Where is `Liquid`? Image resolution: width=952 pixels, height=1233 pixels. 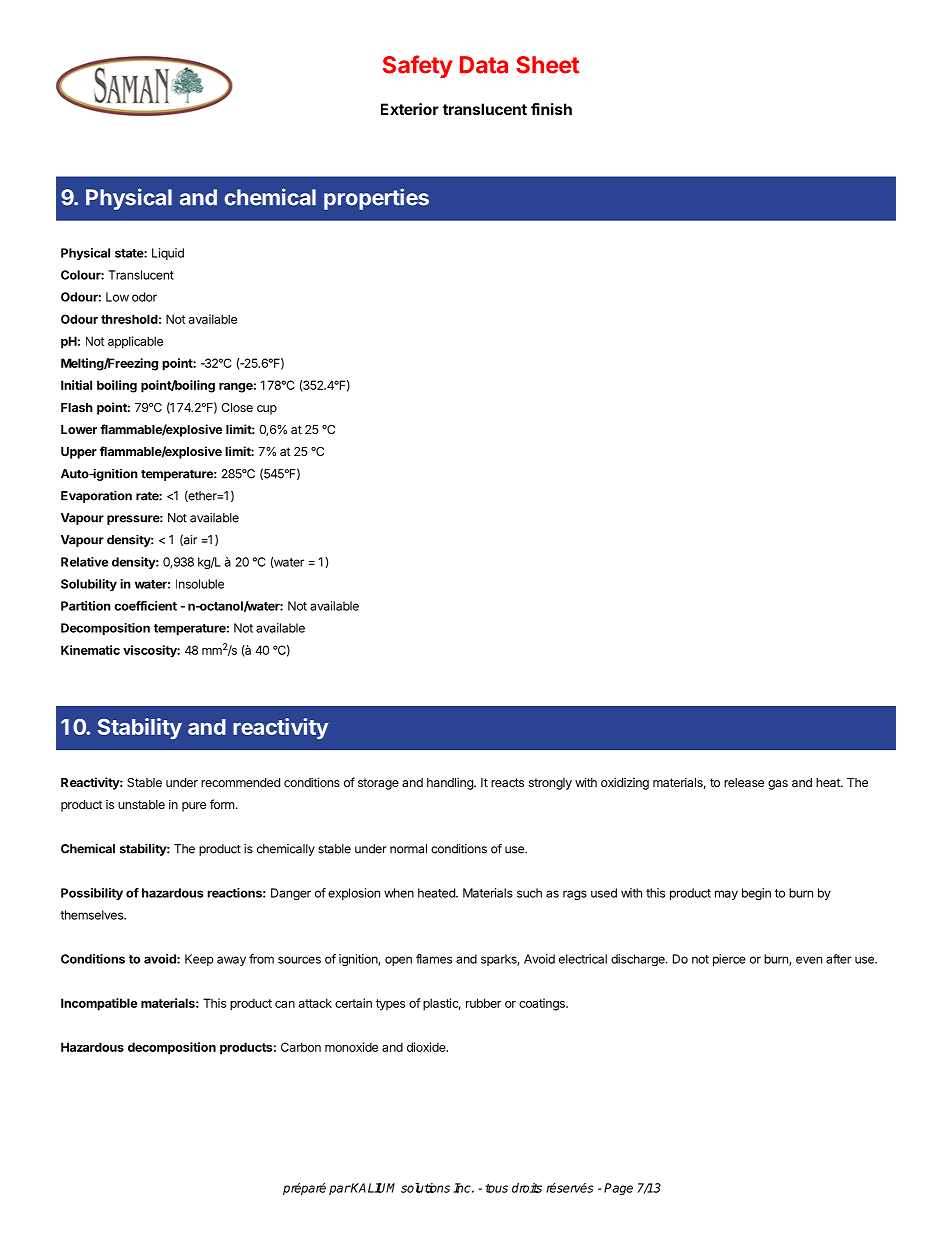
Liquid is located at coordinates (168, 254).
